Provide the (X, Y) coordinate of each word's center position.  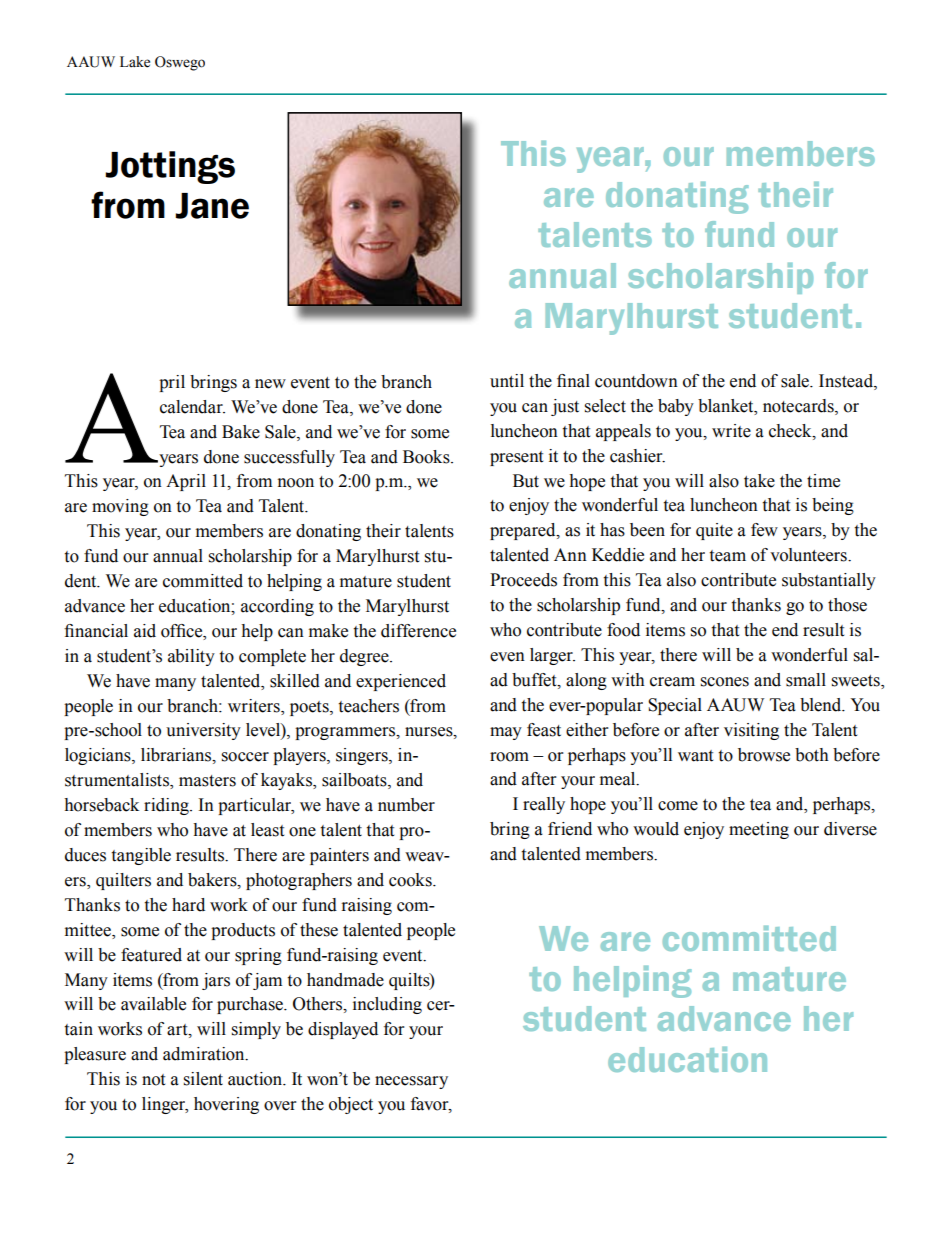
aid (145, 631)
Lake (135, 62)
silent (203, 1079)
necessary (411, 1082)
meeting (759, 830)
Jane (212, 206)
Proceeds (523, 580)
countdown (636, 381)
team (727, 556)
